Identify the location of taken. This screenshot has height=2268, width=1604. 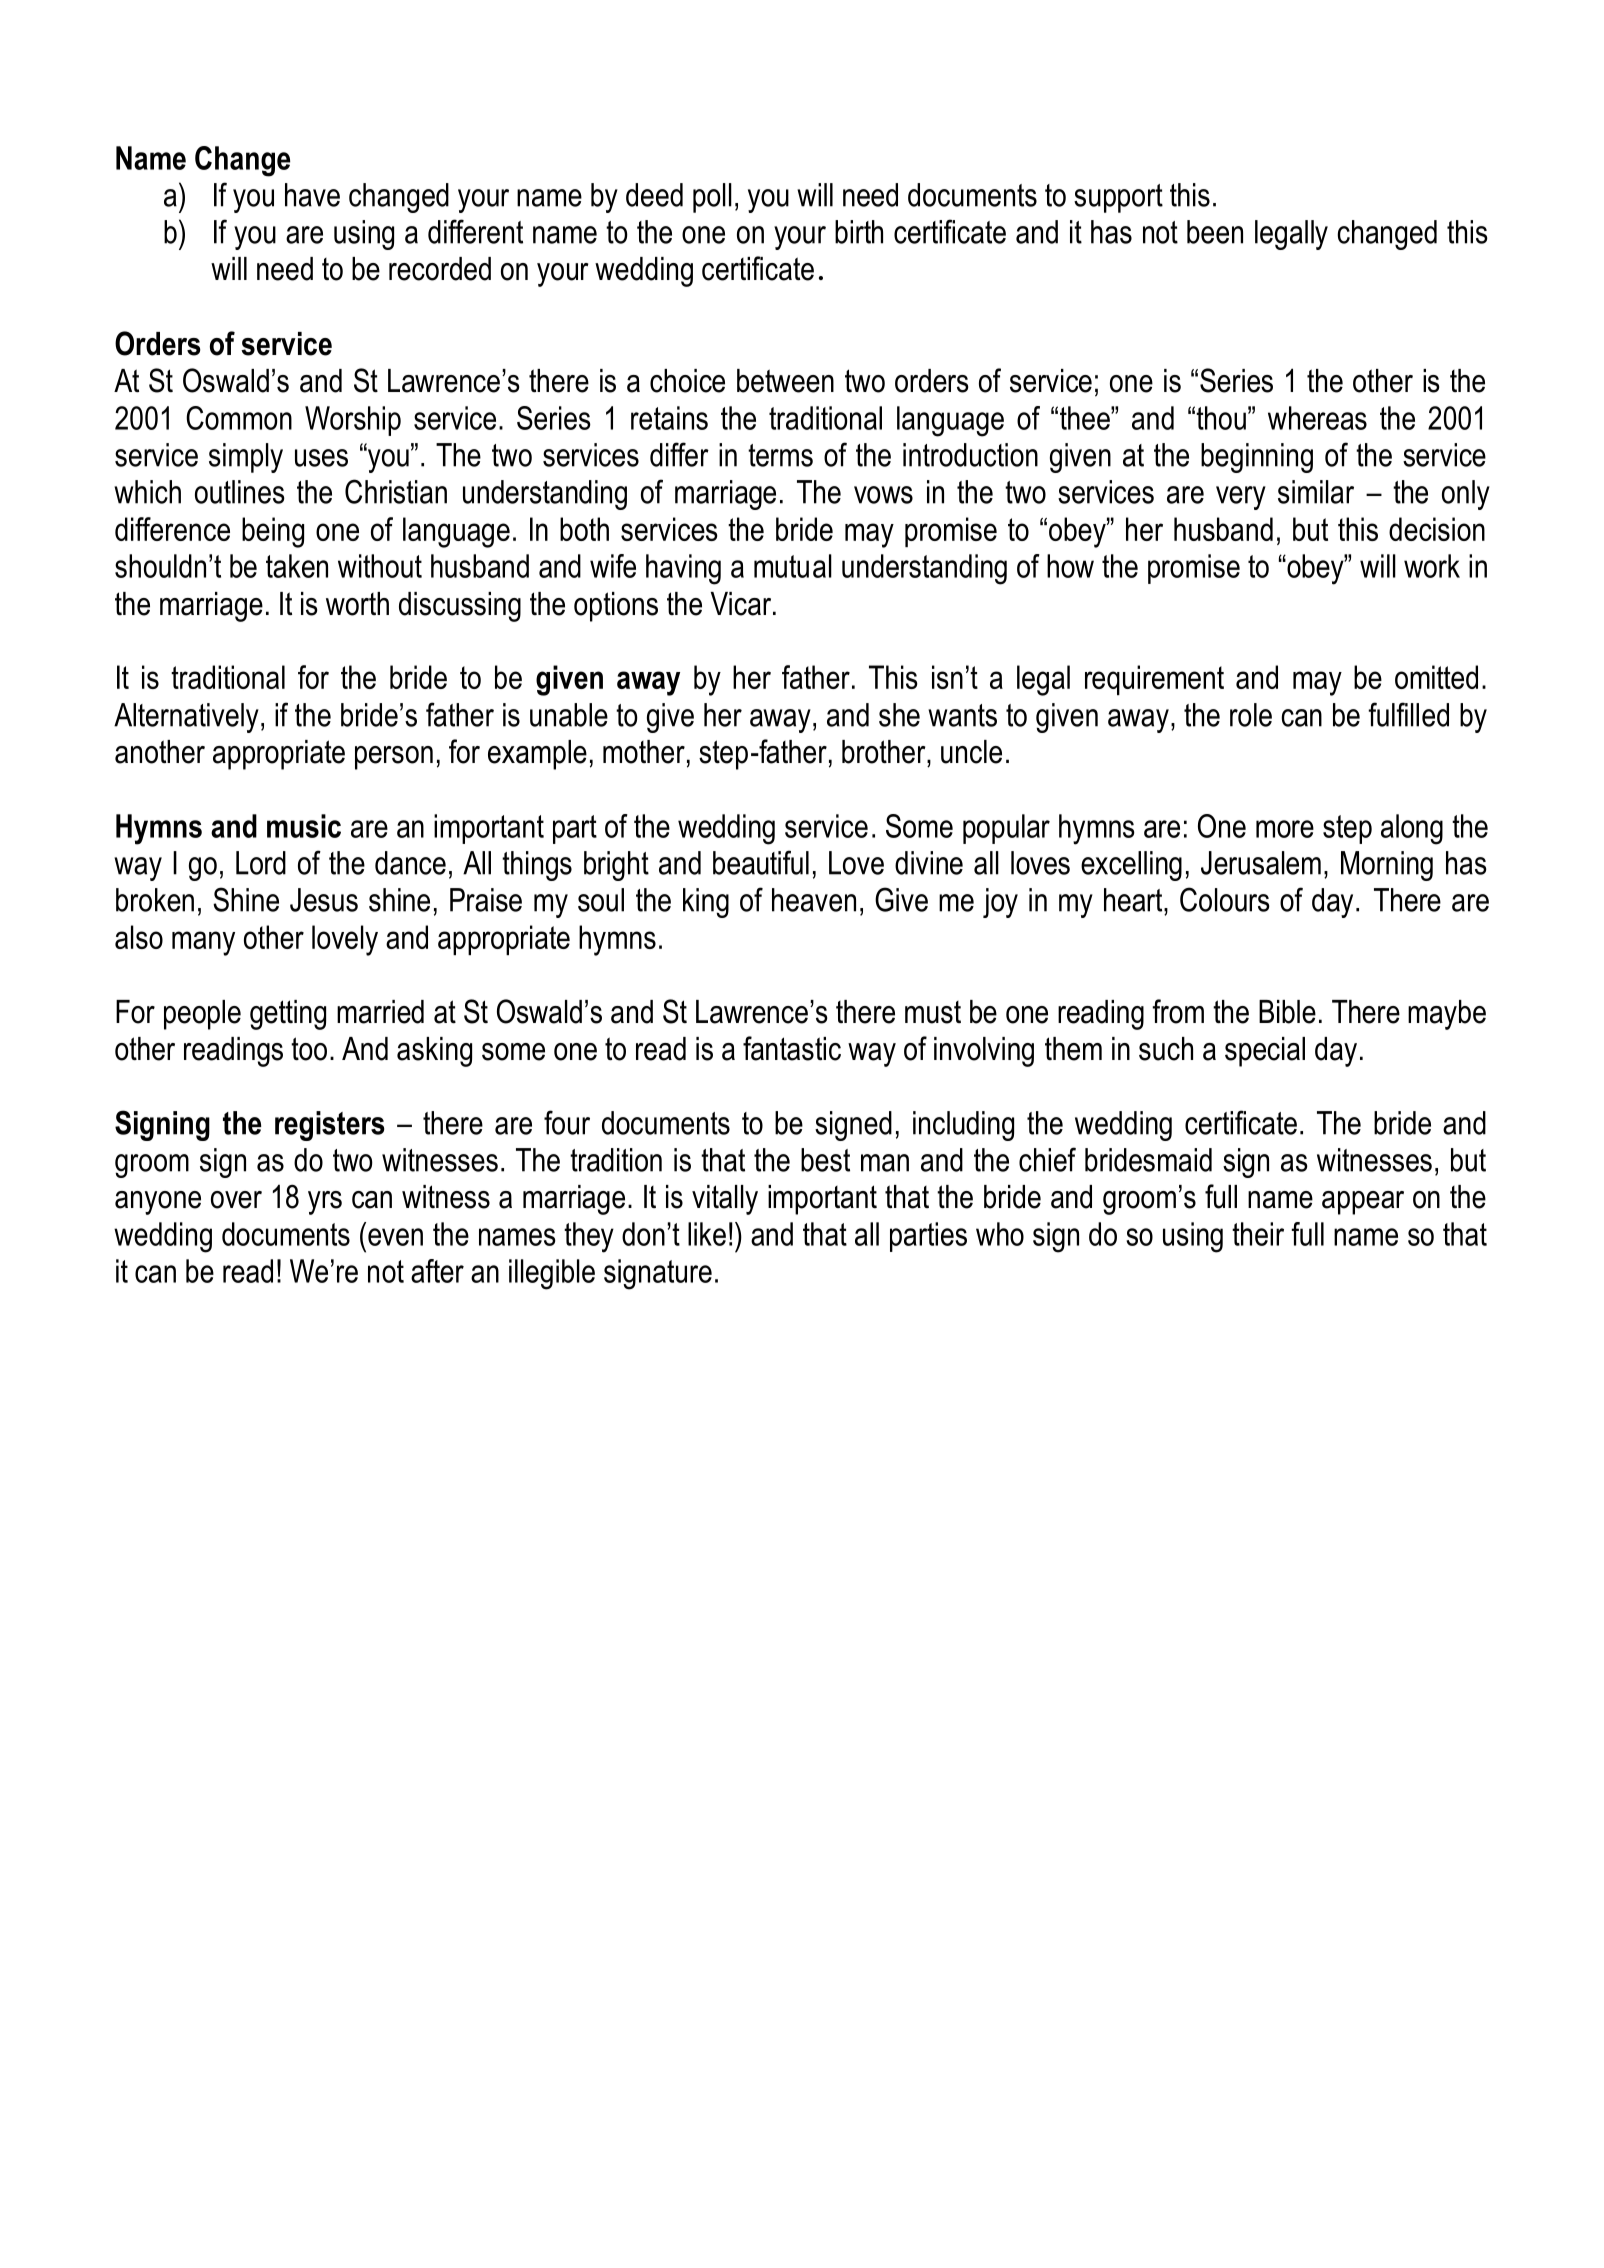
(297, 566).
